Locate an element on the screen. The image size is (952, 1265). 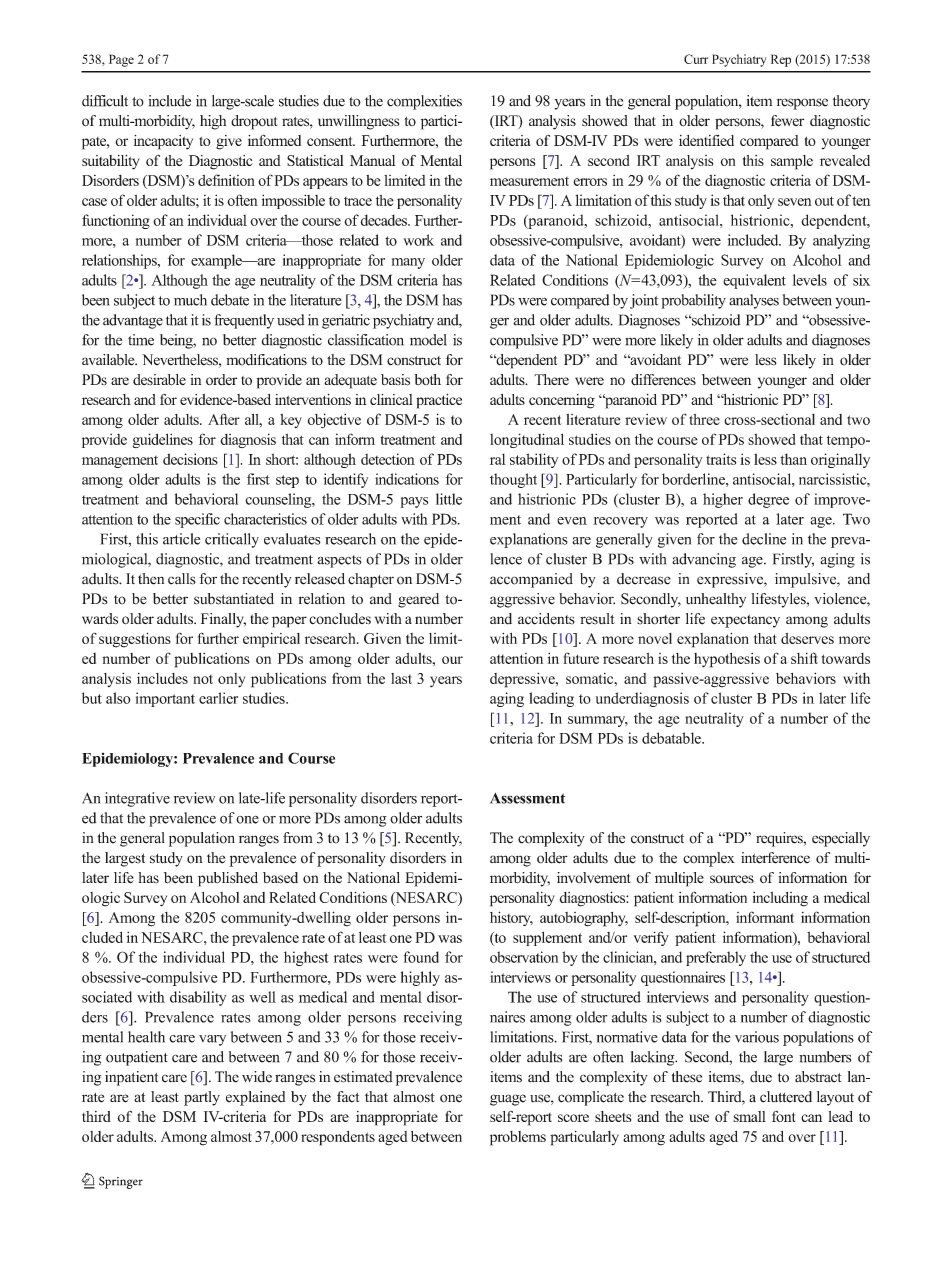
partly is located at coordinates (202, 1098).
